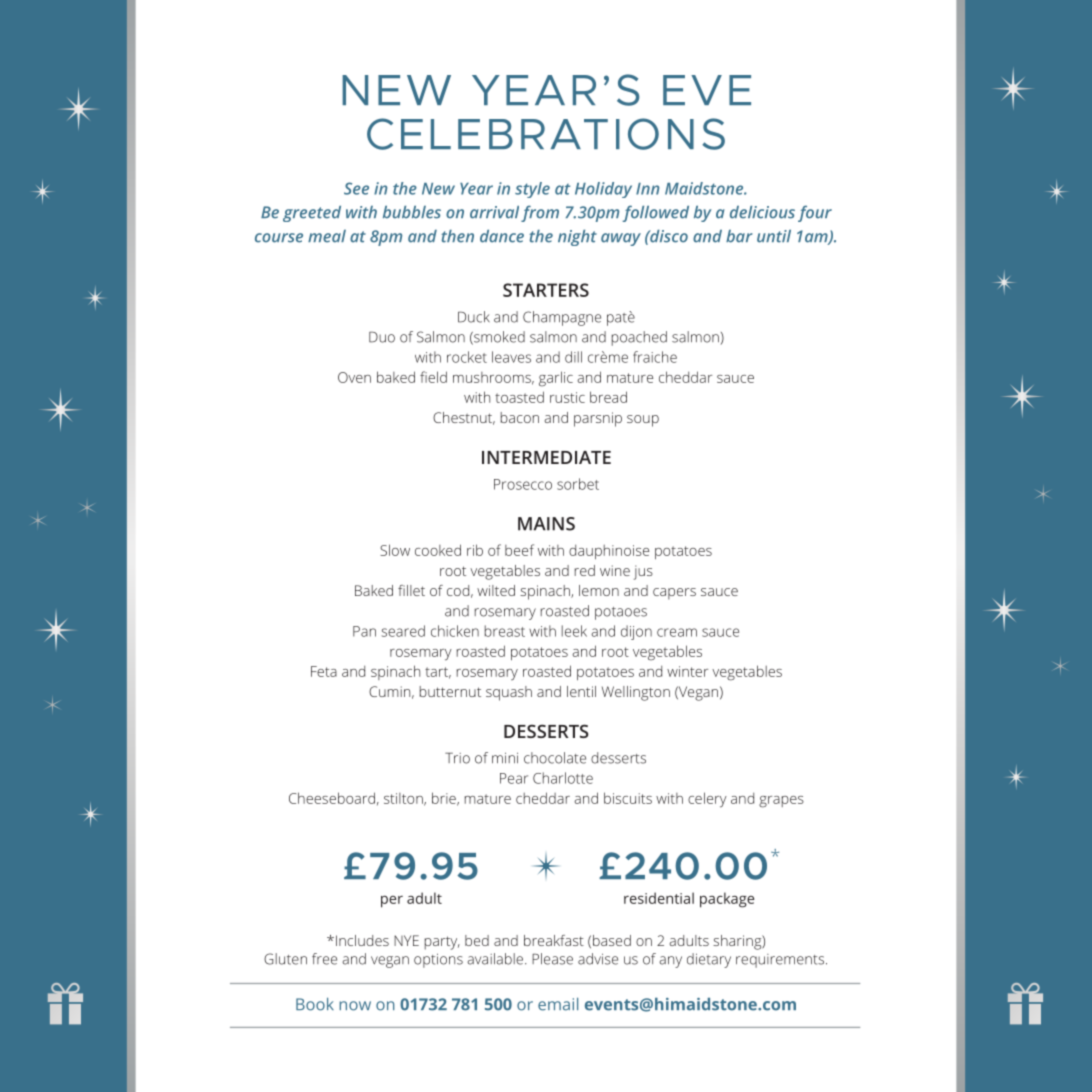  What do you see at coordinates (354, 377) in the page?
I see `Oven` at bounding box center [354, 377].
